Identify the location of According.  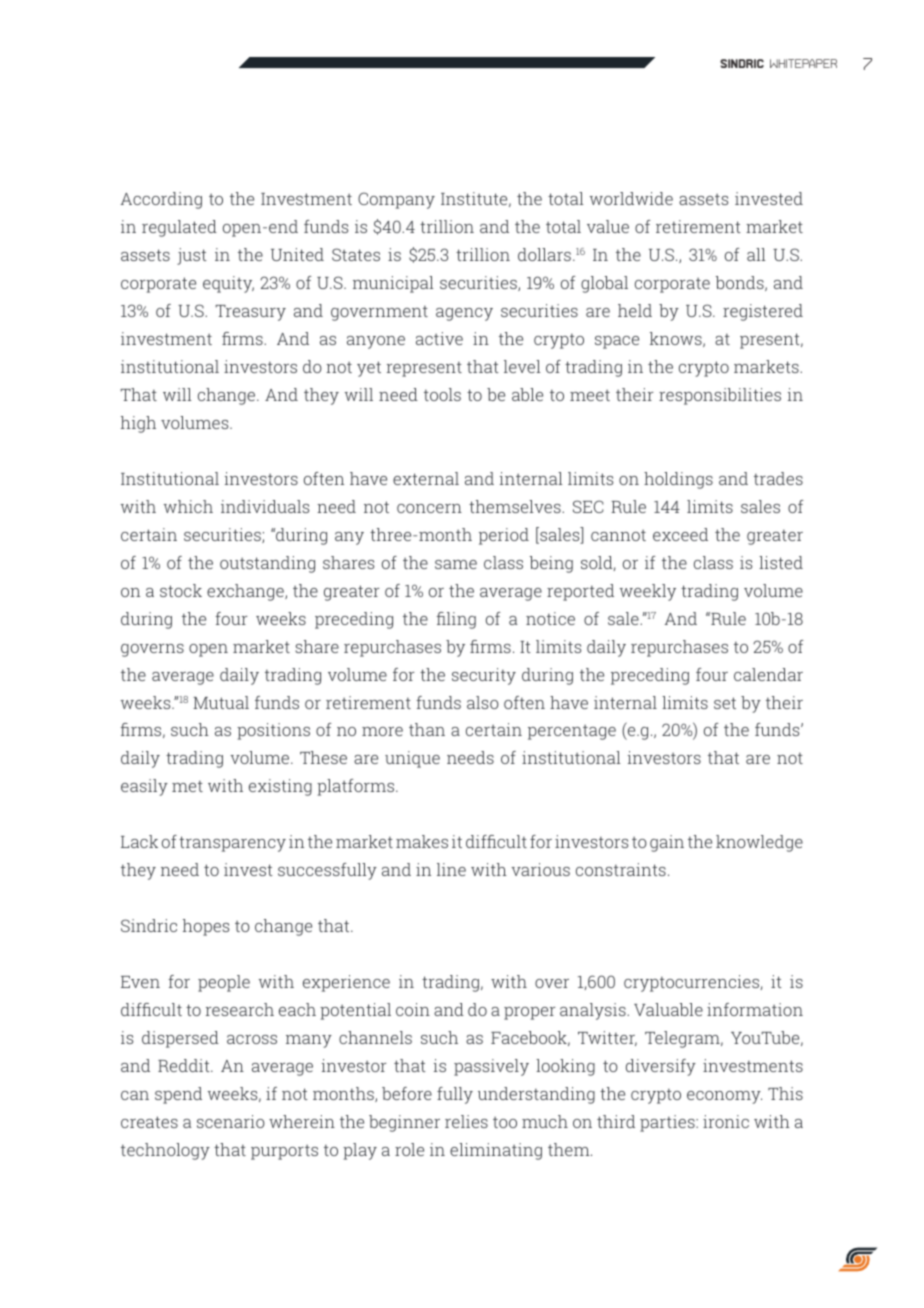
(161, 200).
